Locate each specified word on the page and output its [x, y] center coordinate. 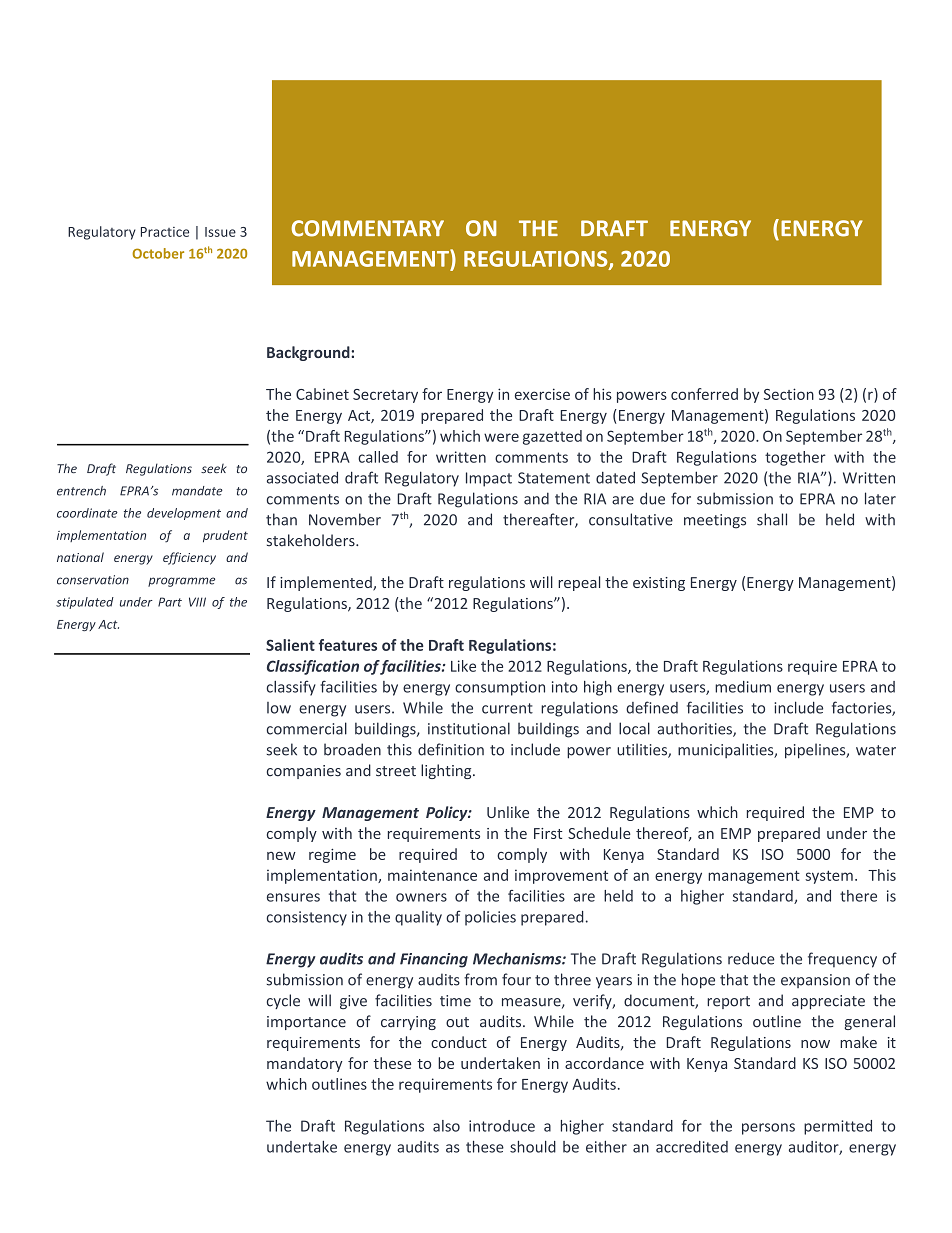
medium [743, 687]
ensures [293, 897]
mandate [197, 491]
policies [490, 918]
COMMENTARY [368, 228]
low [279, 708]
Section [789, 394]
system [829, 877]
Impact [489, 479]
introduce [502, 1126]
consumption [500, 688]
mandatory [305, 1064]
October [158, 253]
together [795, 458]
